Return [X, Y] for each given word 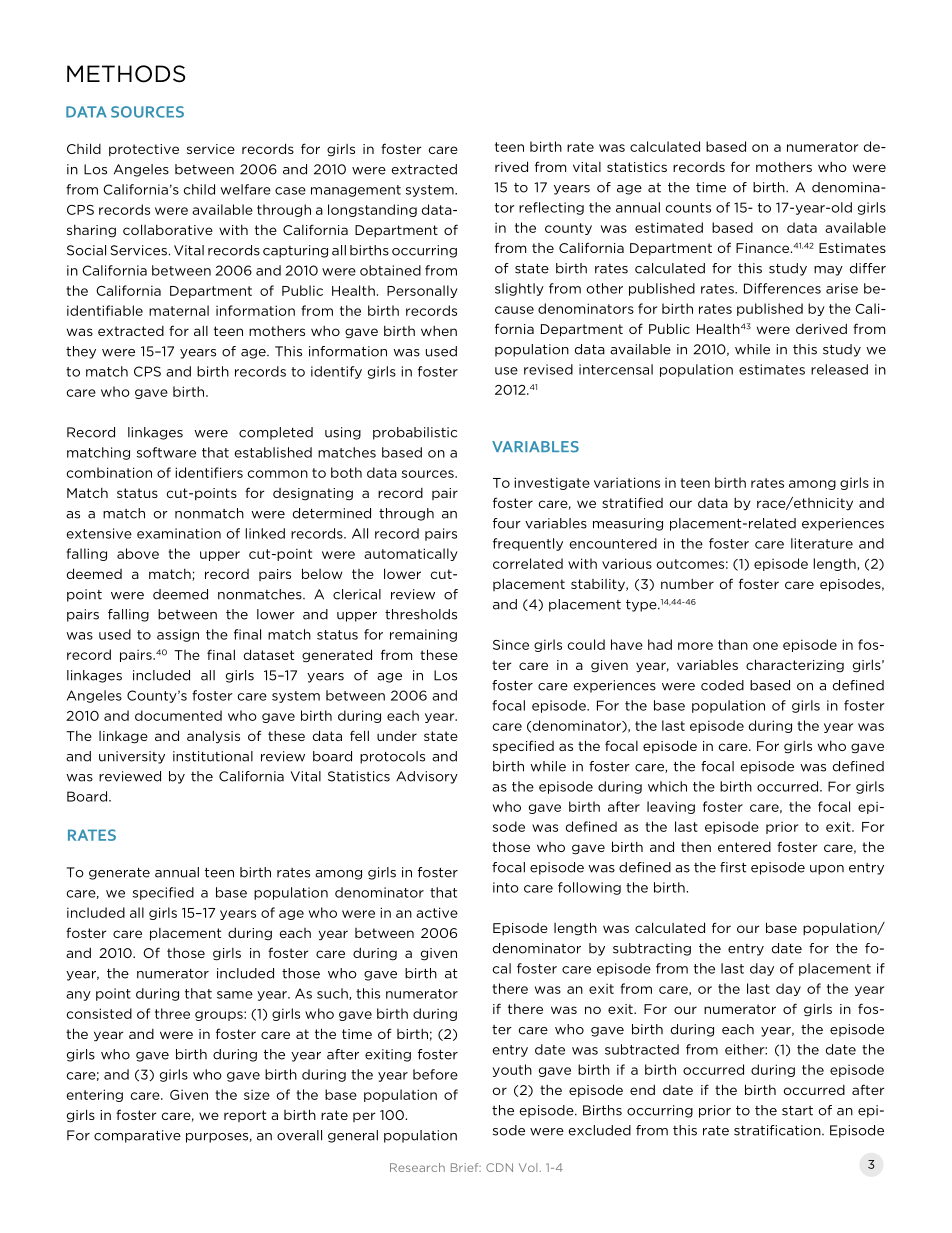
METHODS [126, 74]
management [356, 191]
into [506, 887]
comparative [137, 1136]
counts [688, 208]
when [439, 331]
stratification [778, 1130]
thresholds [421, 614]
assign [178, 635]
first [733, 867]
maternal [179, 310]
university [132, 757]
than [733, 644]
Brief [466, 1167]
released [839, 369]
